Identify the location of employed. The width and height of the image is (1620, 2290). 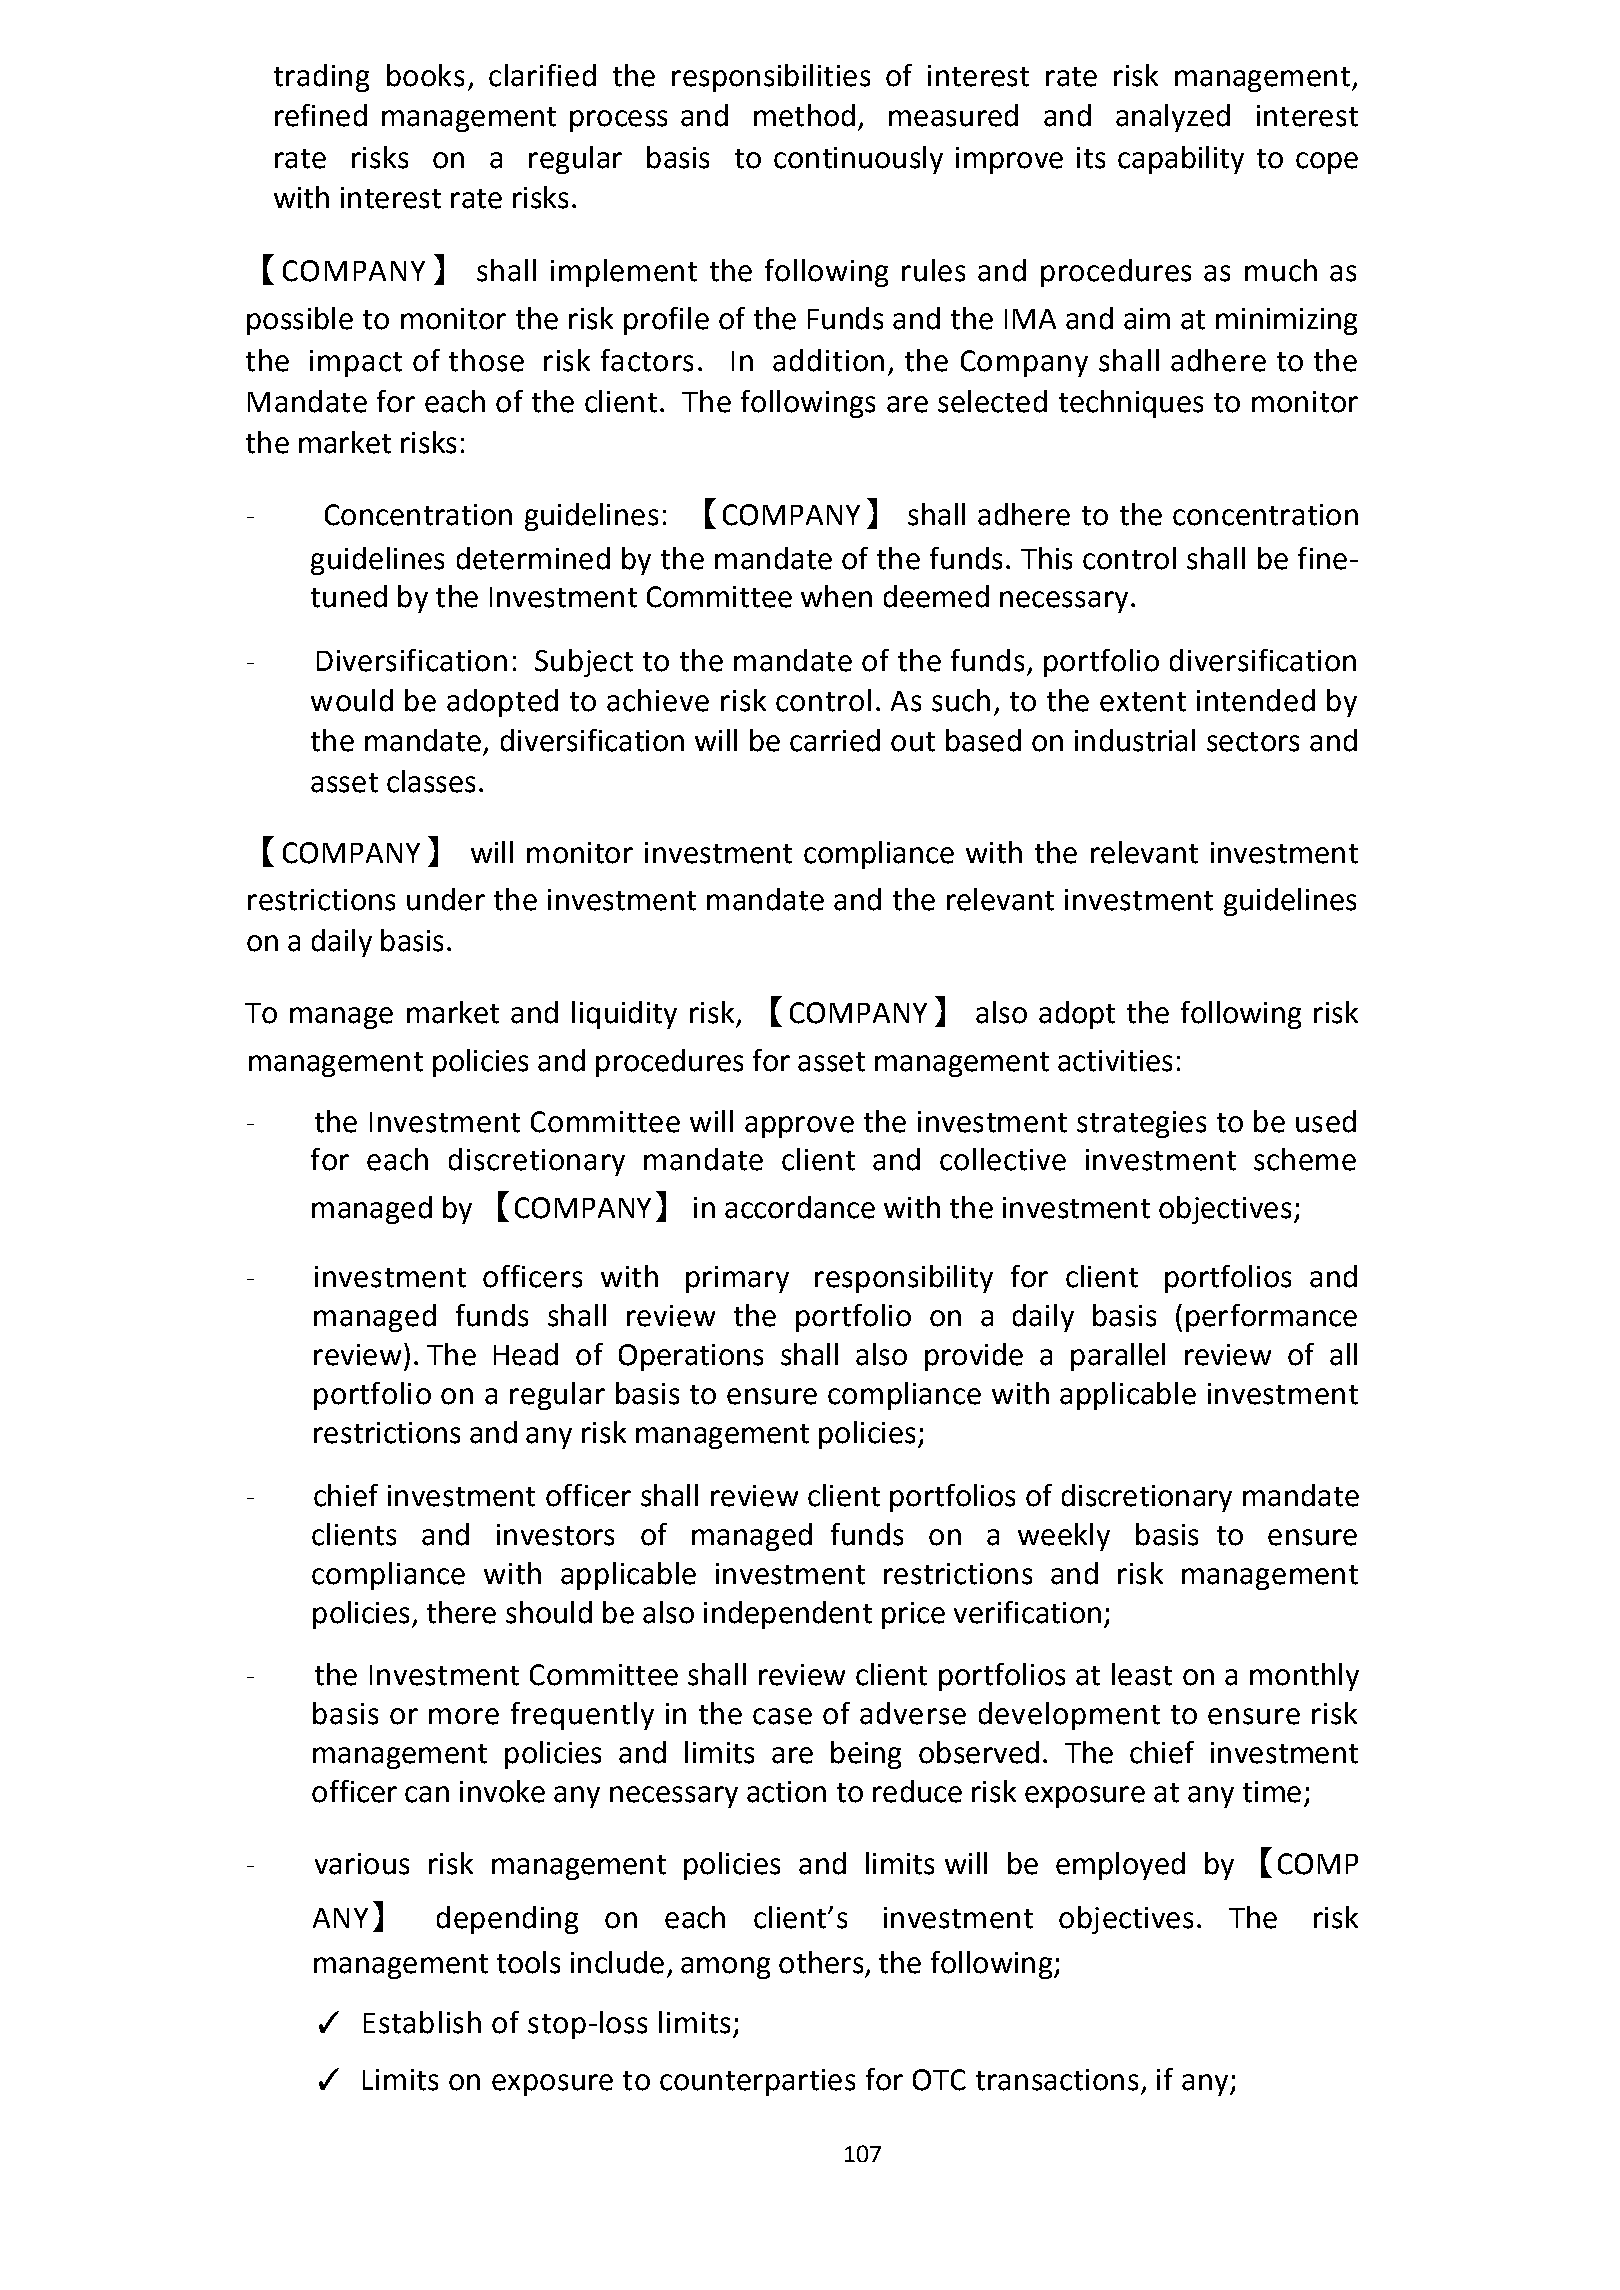
(1120, 1866).
